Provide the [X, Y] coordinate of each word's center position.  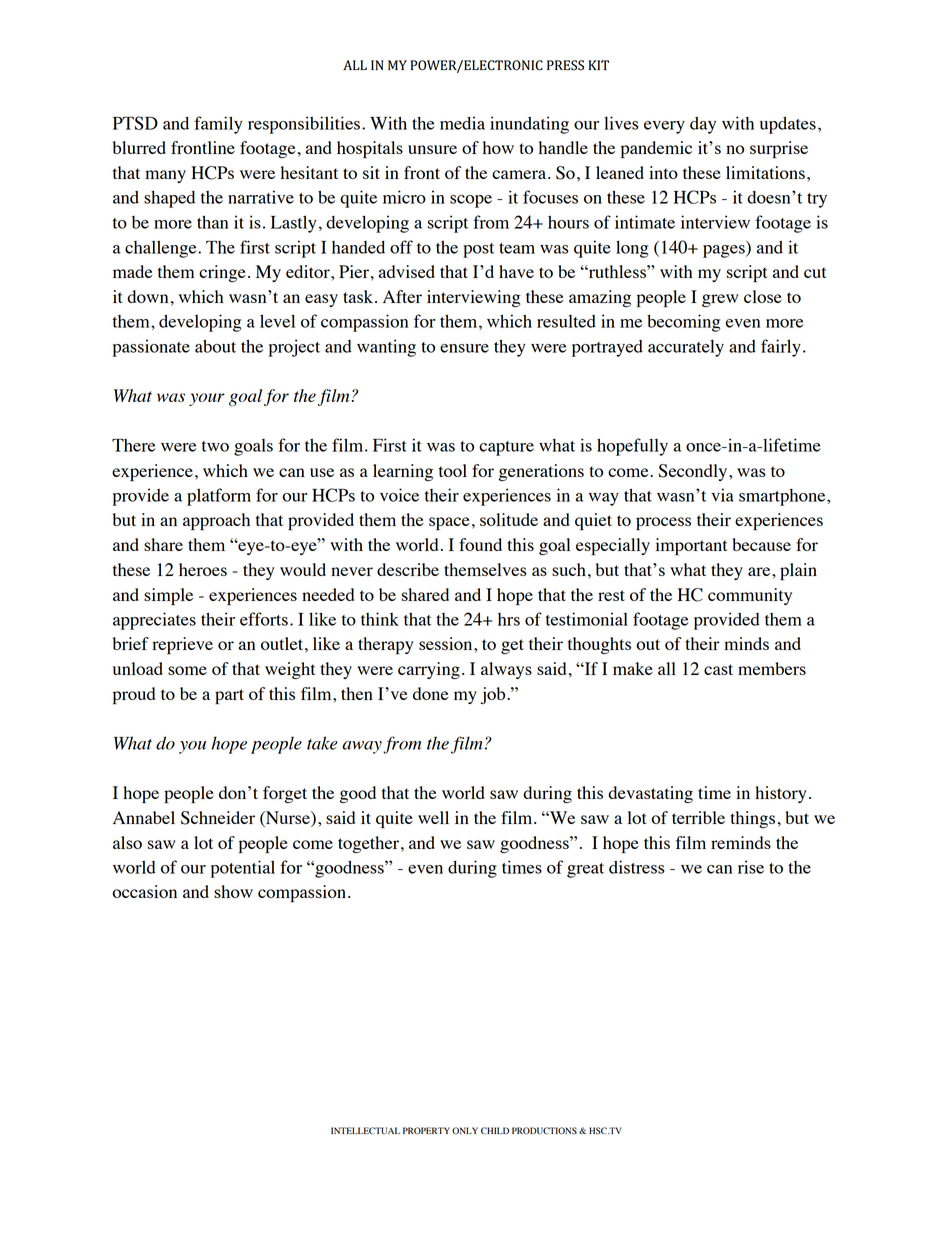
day [703, 125]
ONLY [465, 1130]
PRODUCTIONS [544, 1131]
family [218, 125]
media [462, 123]
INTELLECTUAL [365, 1130]
